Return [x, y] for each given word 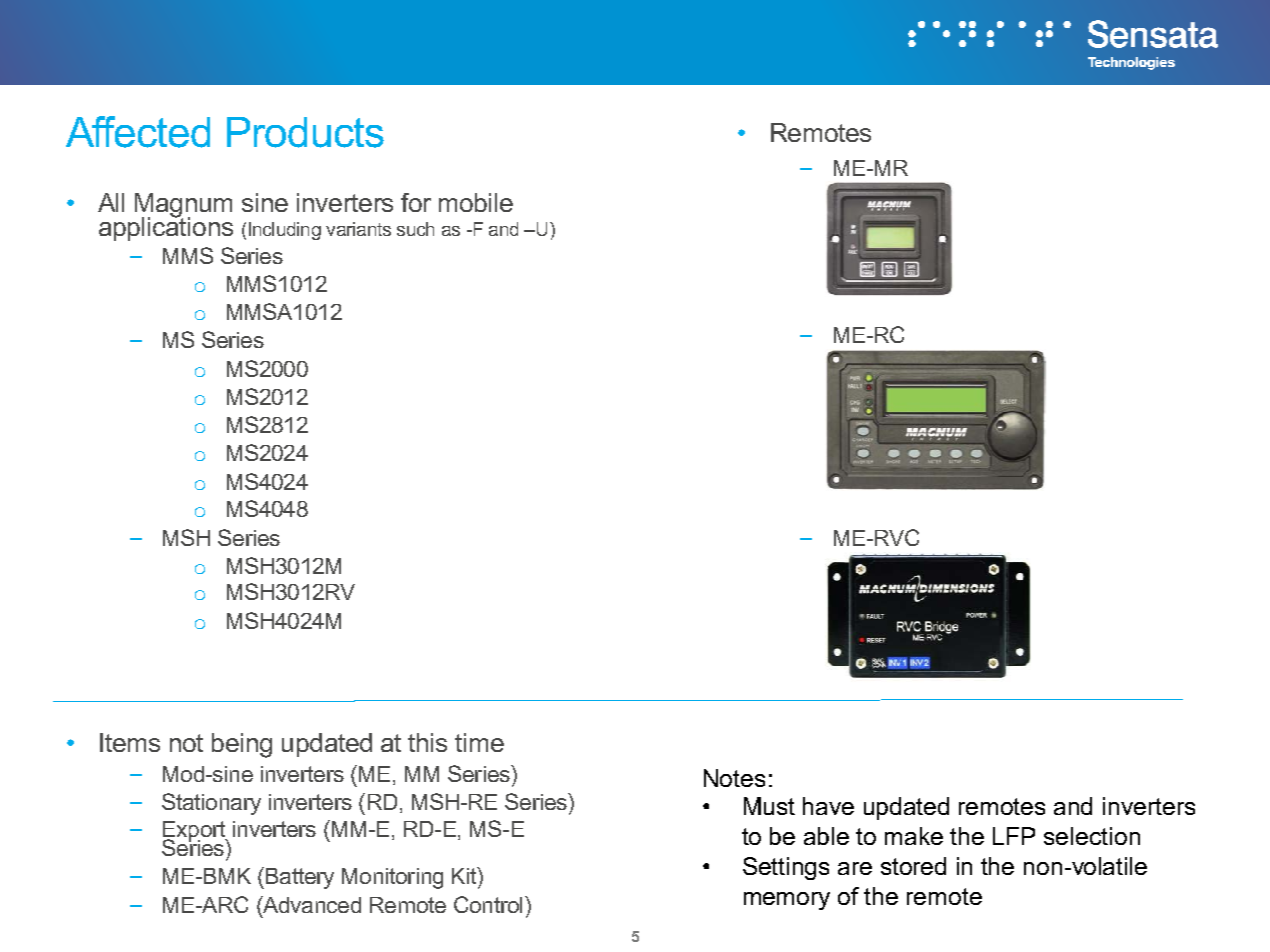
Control [488, 904]
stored [913, 866]
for [416, 202]
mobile [476, 202]
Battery [298, 878]
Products [305, 132]
